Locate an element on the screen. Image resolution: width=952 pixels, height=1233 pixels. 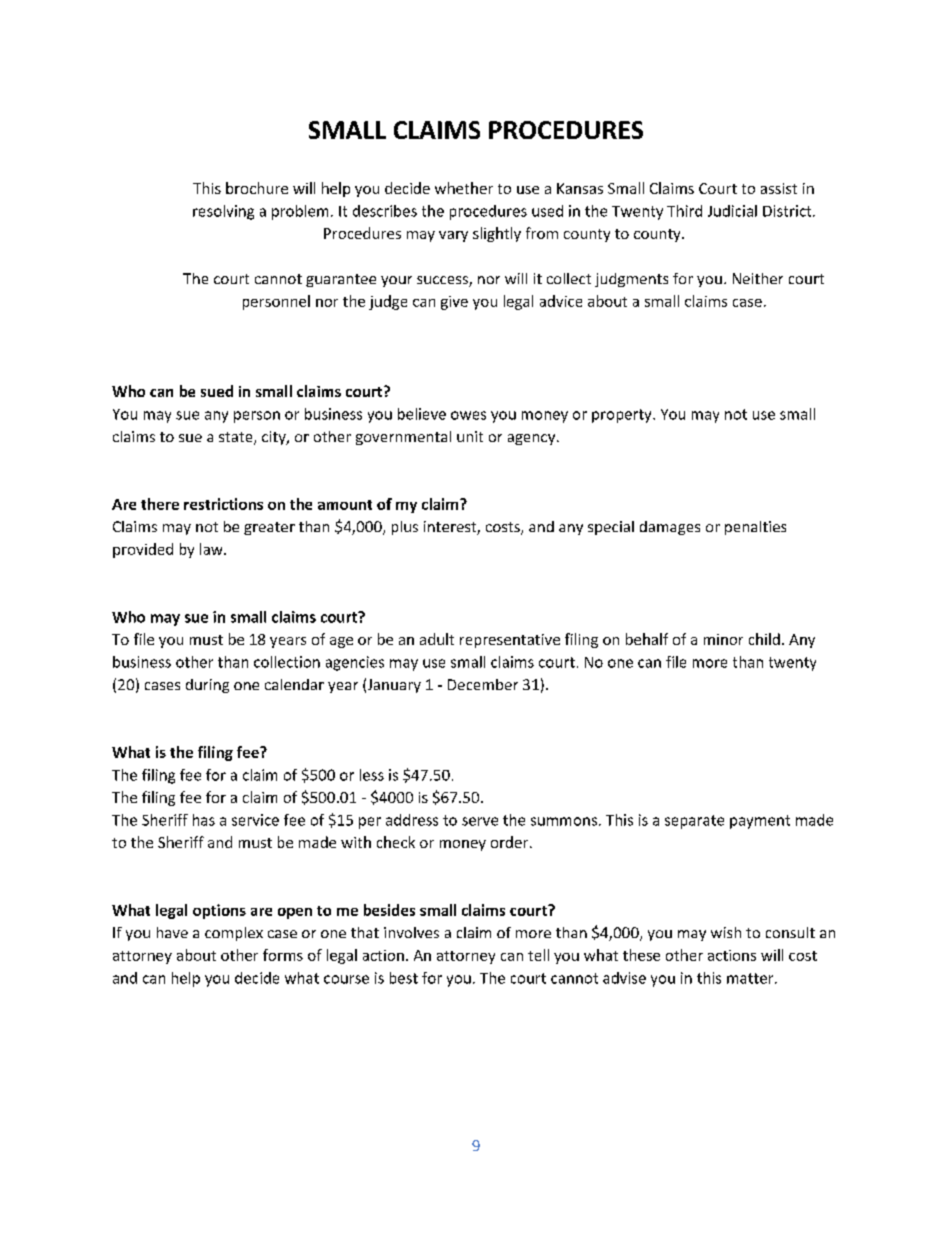
owes is located at coordinates (468, 415).
